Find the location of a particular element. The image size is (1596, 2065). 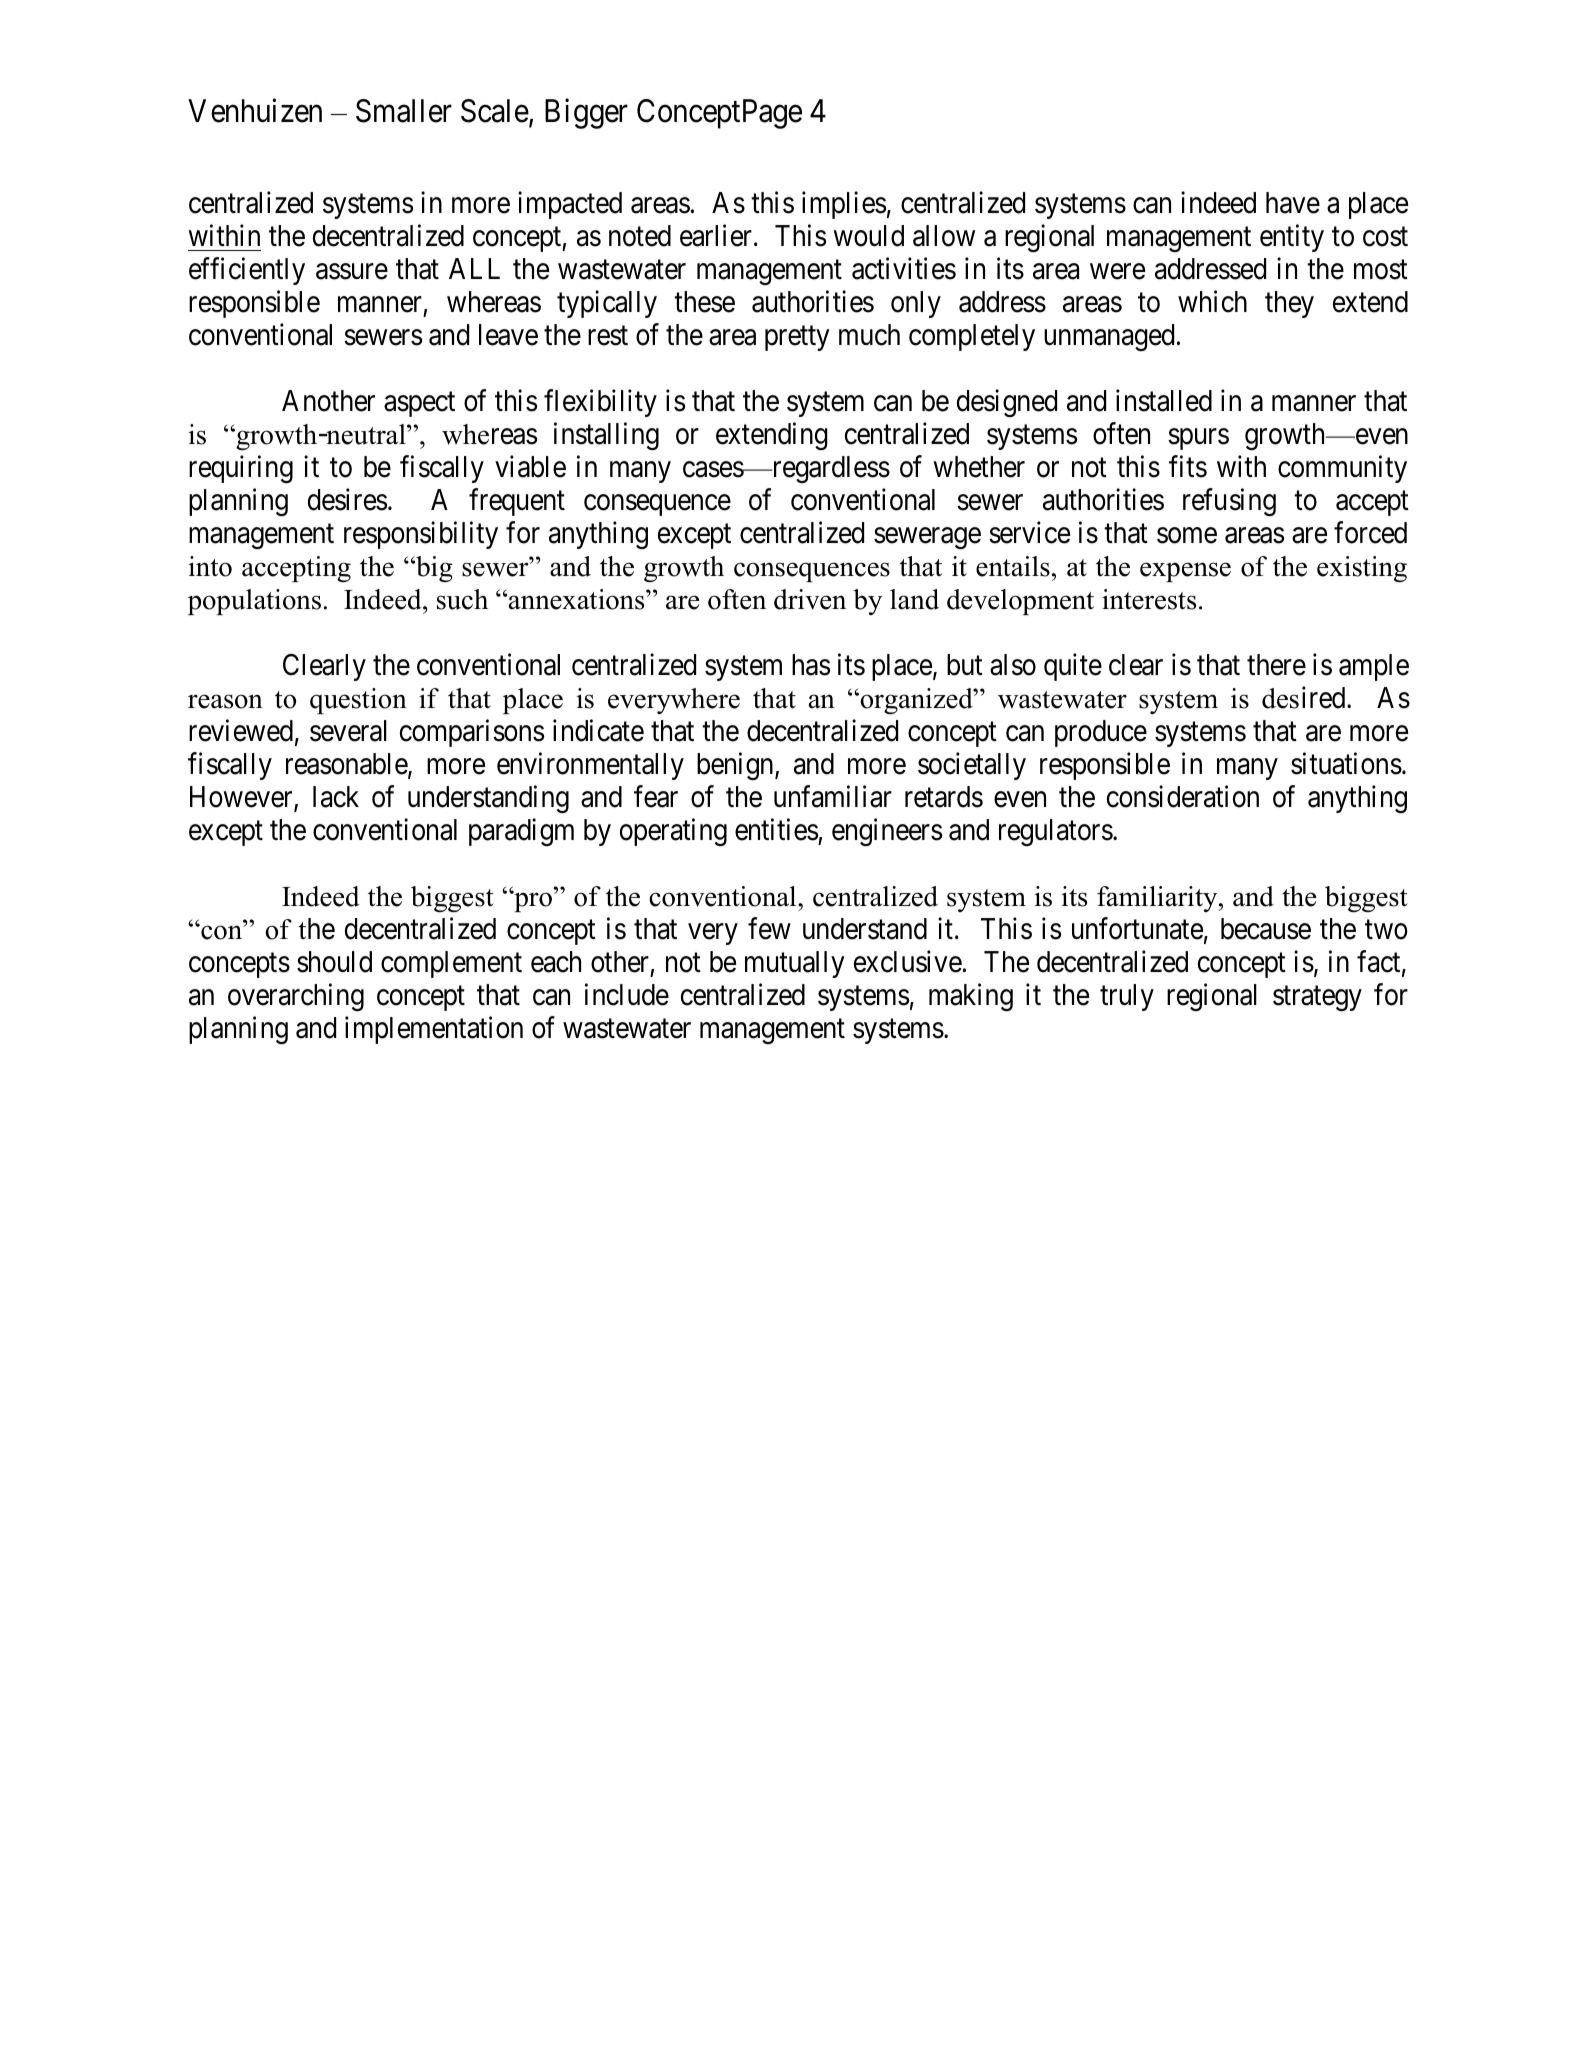

expense is located at coordinates (1185, 572).
